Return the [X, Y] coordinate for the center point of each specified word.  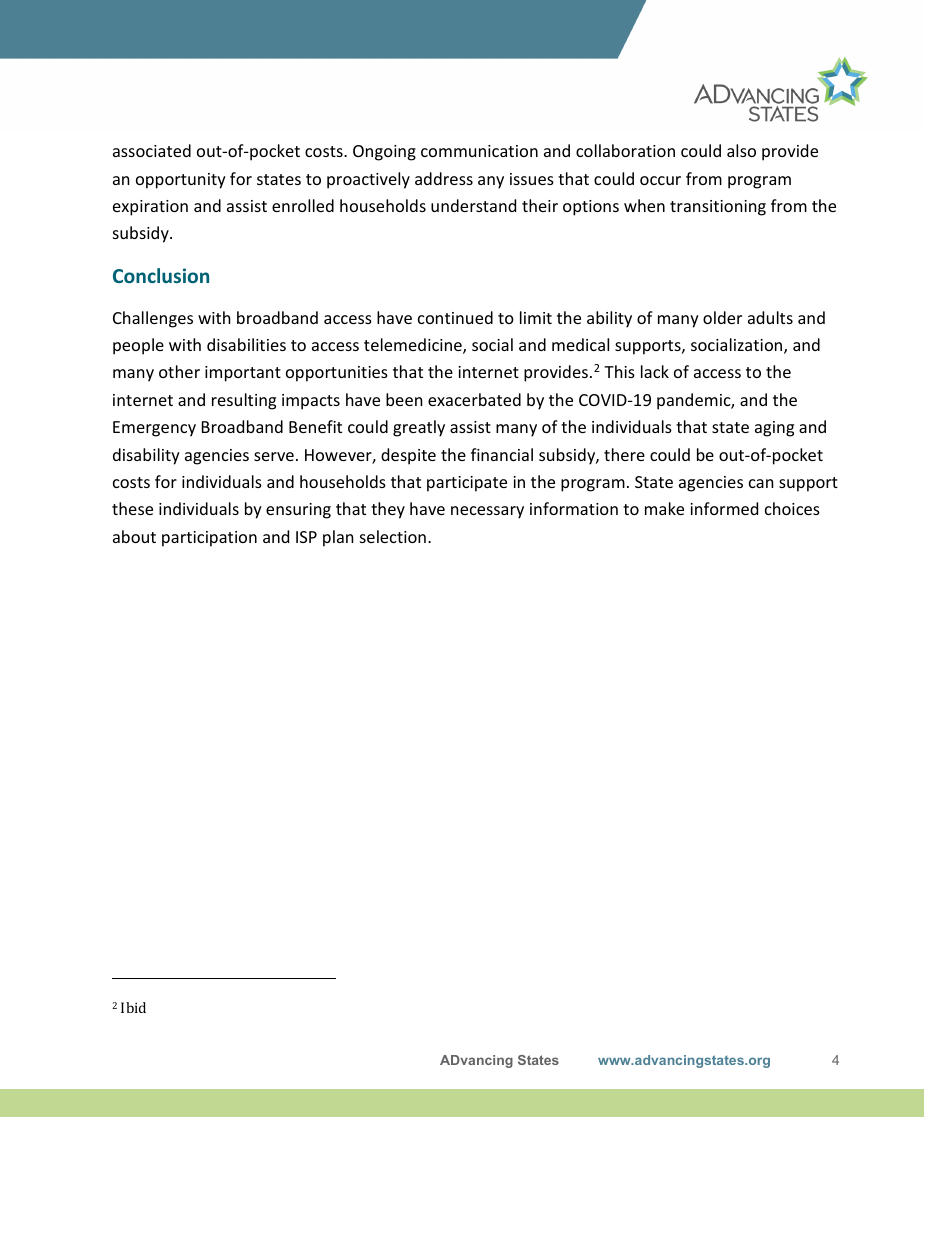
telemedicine [414, 346]
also [741, 150]
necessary [487, 512]
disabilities [246, 344]
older [722, 317]
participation [209, 539]
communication [479, 151]
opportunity [181, 181]
